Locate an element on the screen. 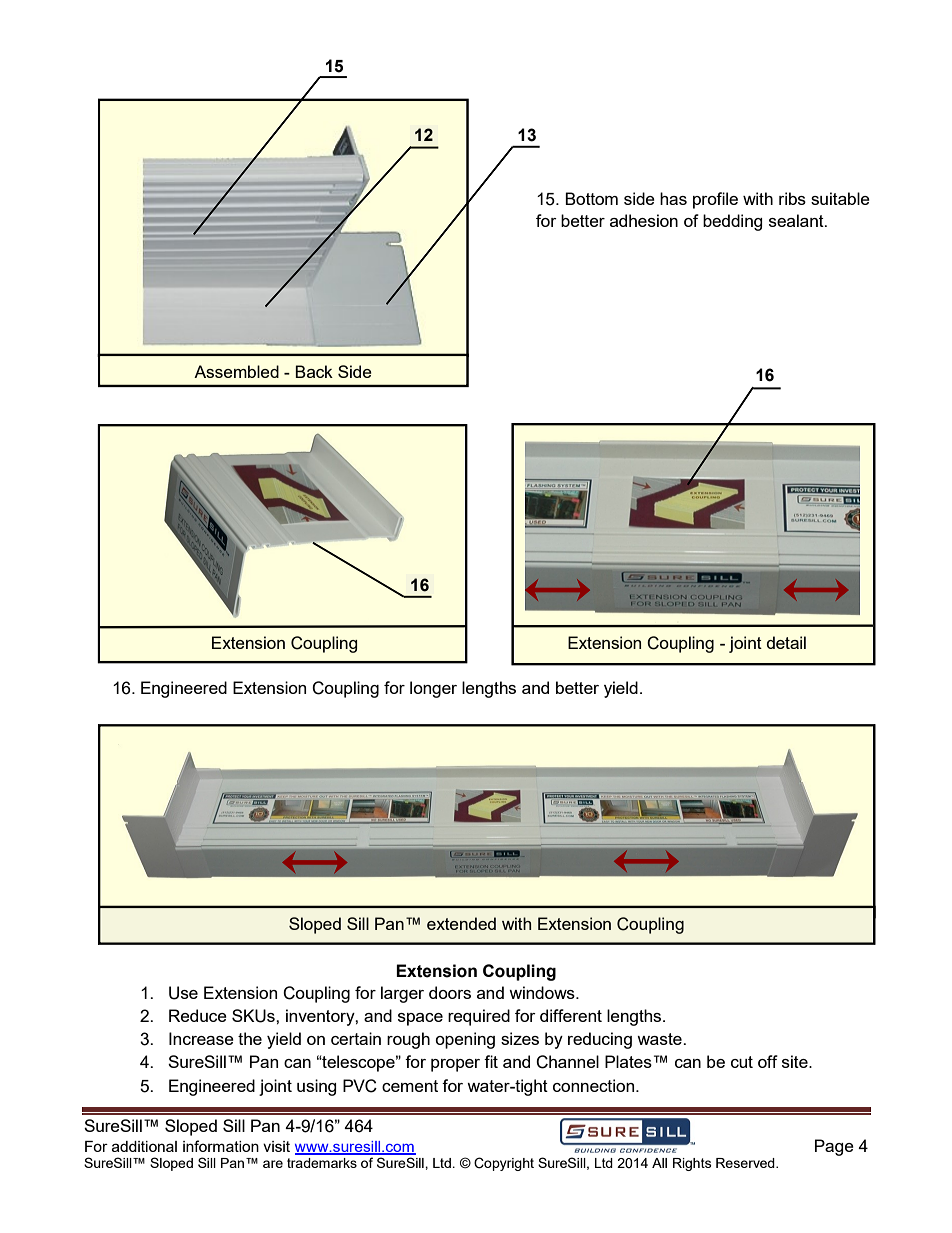 Image resolution: width=952 pixels, height=1233 pixels. longer is located at coordinates (433, 689).
